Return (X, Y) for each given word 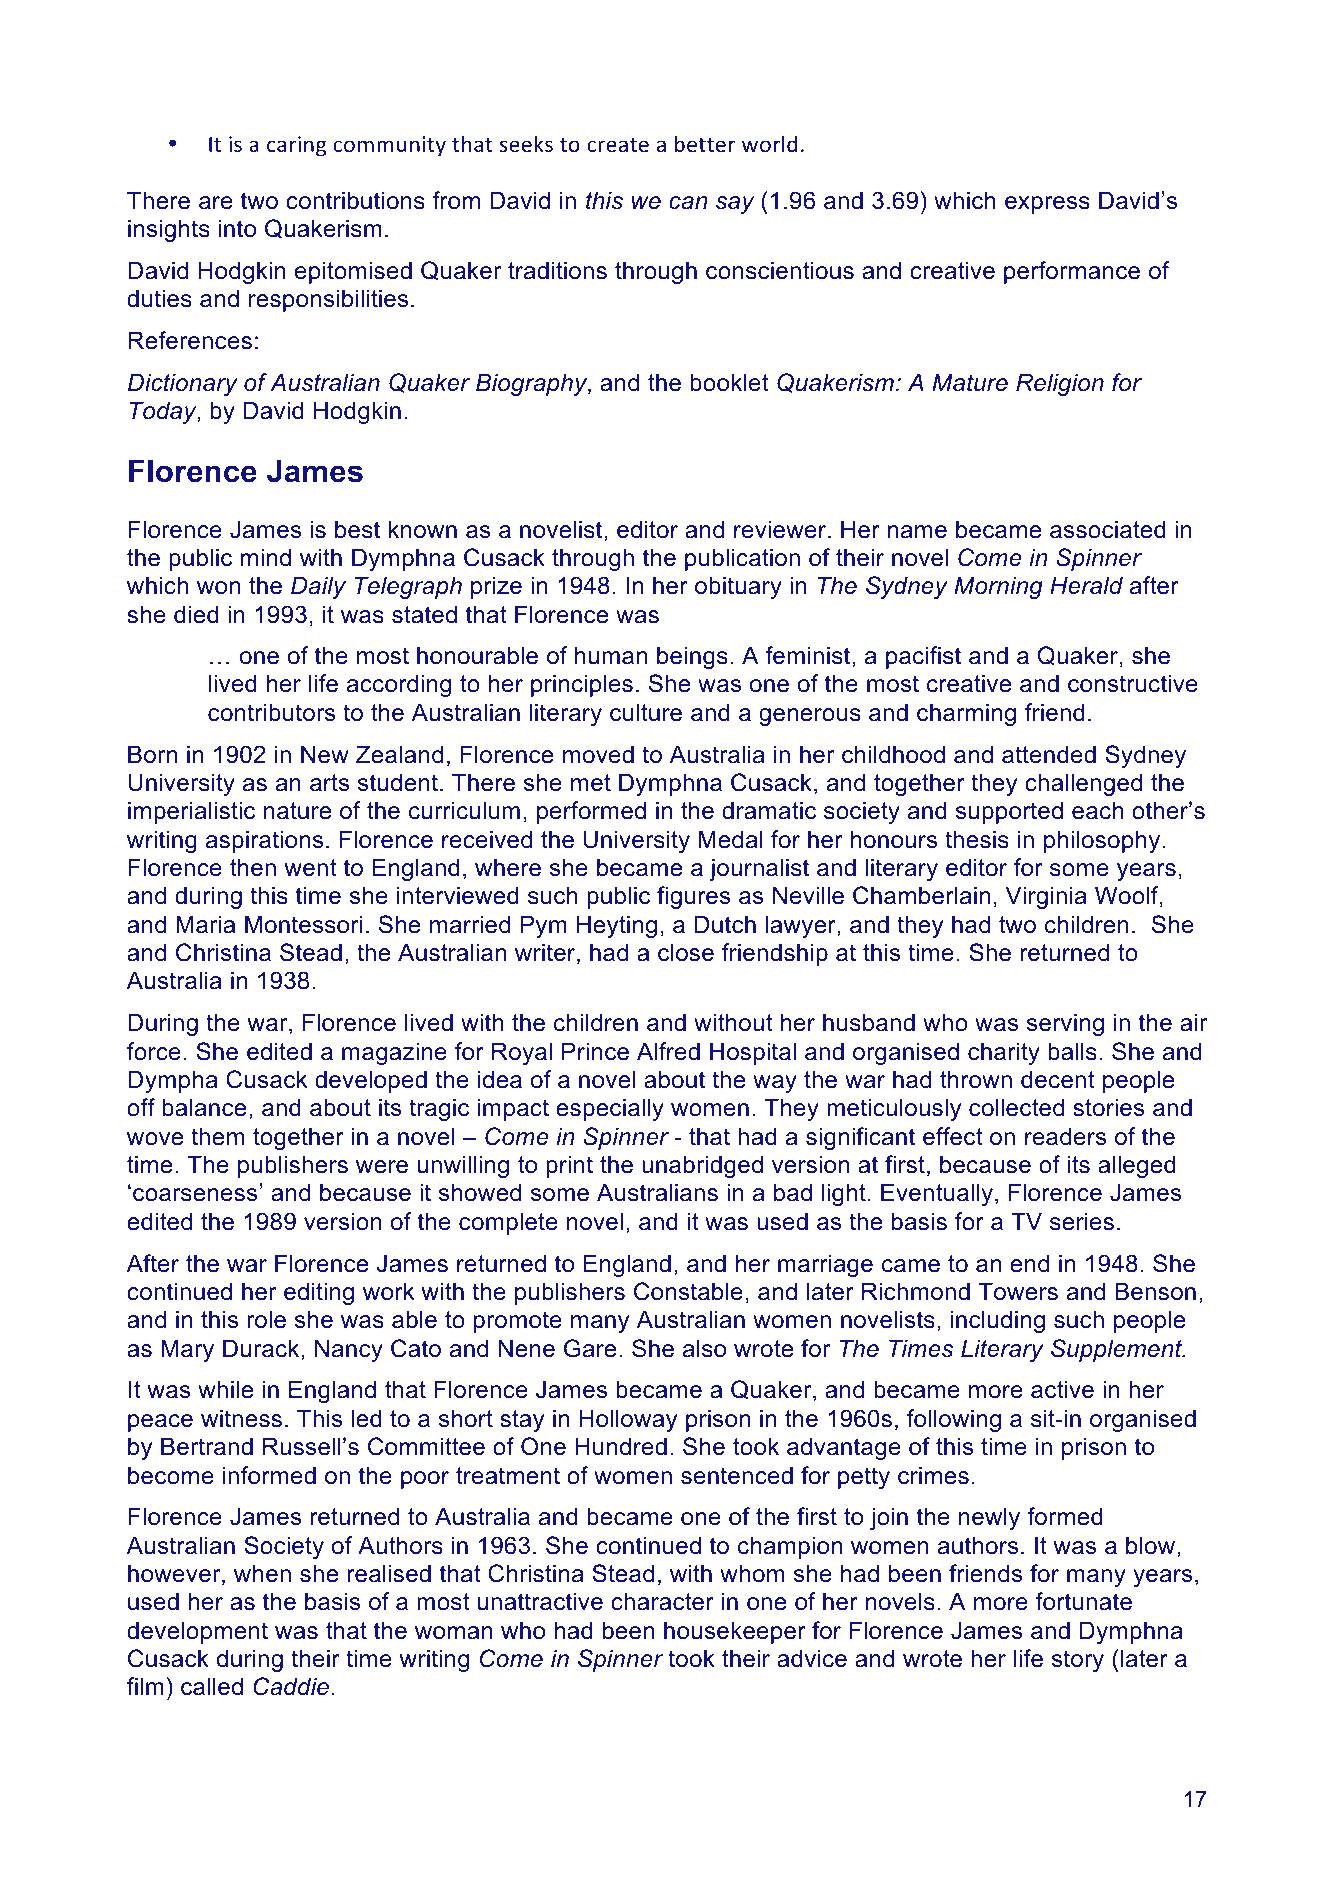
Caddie (291, 1686)
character (662, 1601)
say (735, 205)
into (237, 228)
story (1078, 1661)
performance (1072, 272)
